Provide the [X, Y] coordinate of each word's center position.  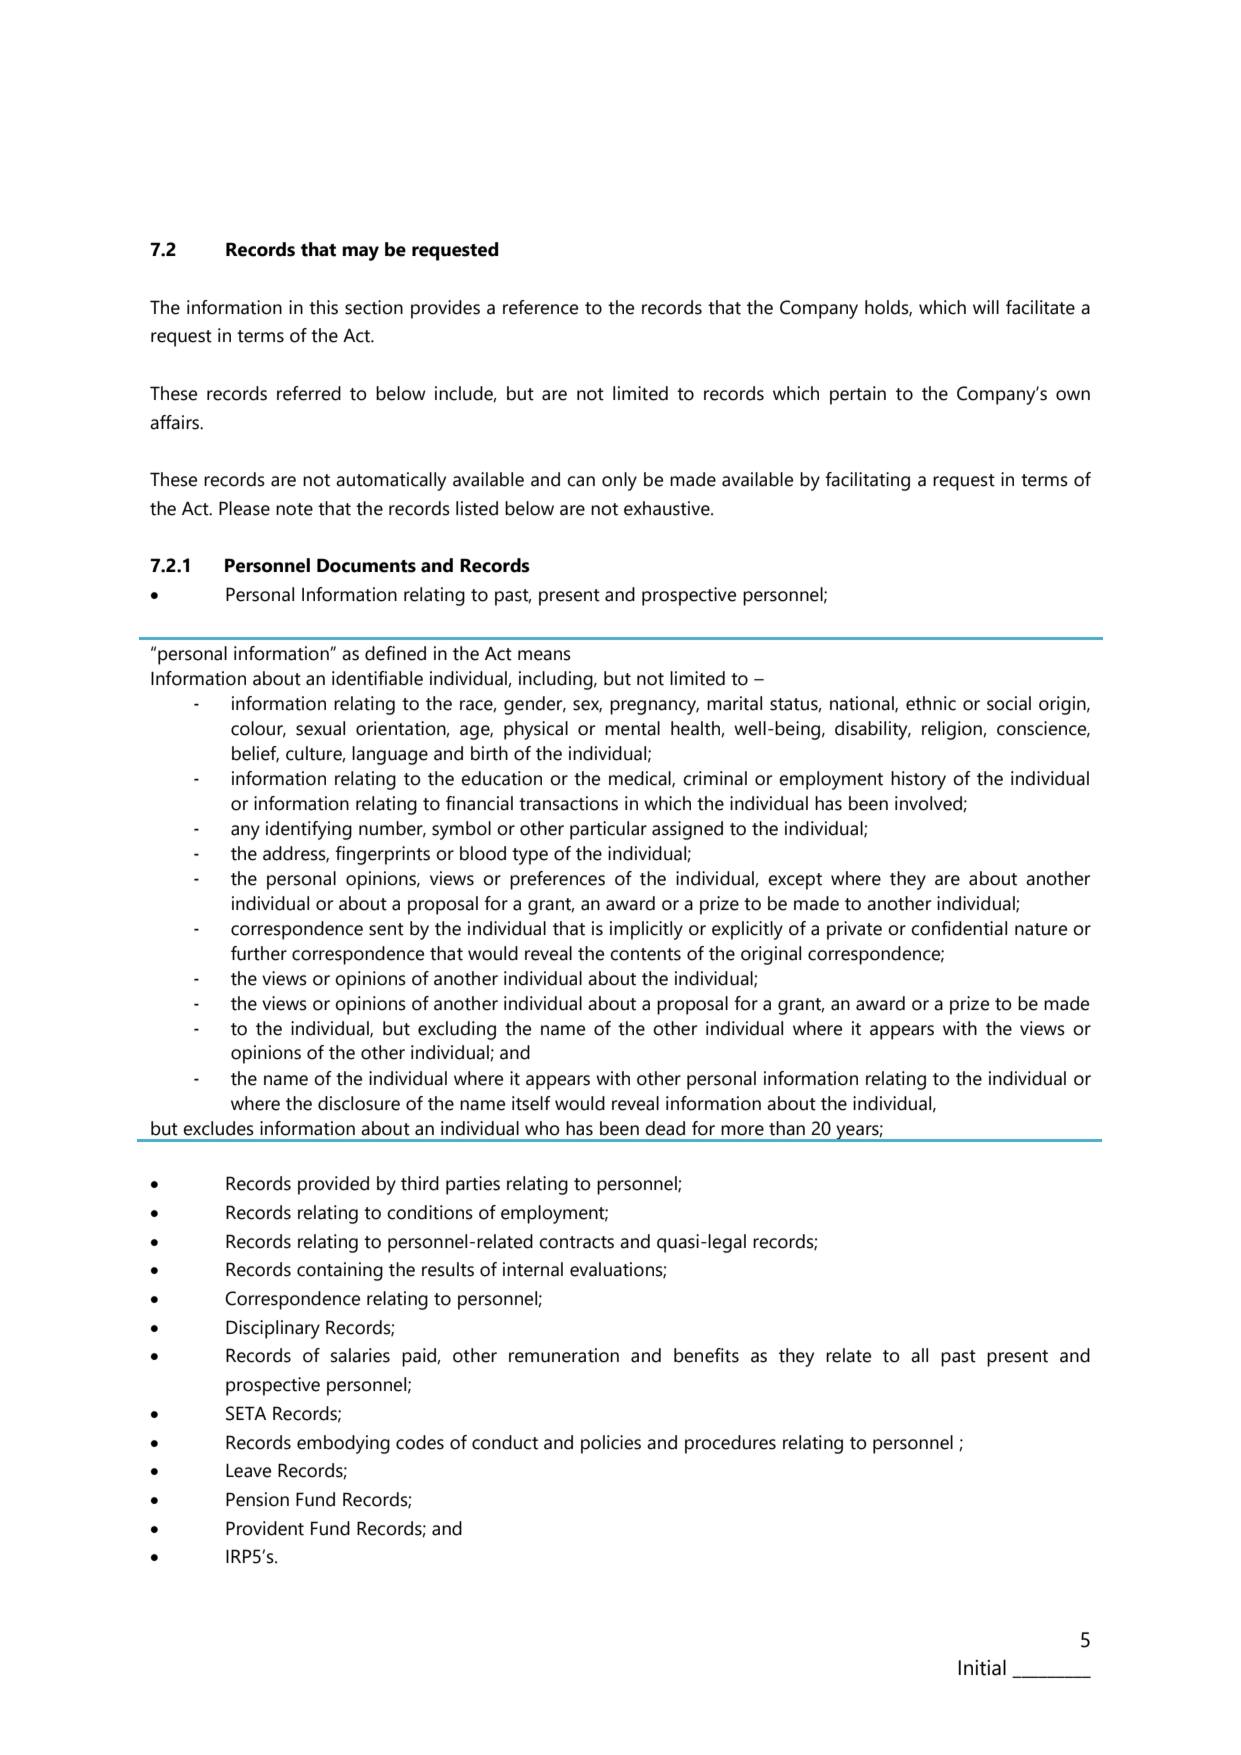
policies [611, 1444]
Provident [265, 1528]
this [323, 307]
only [619, 481]
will [986, 307]
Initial [982, 1667]
